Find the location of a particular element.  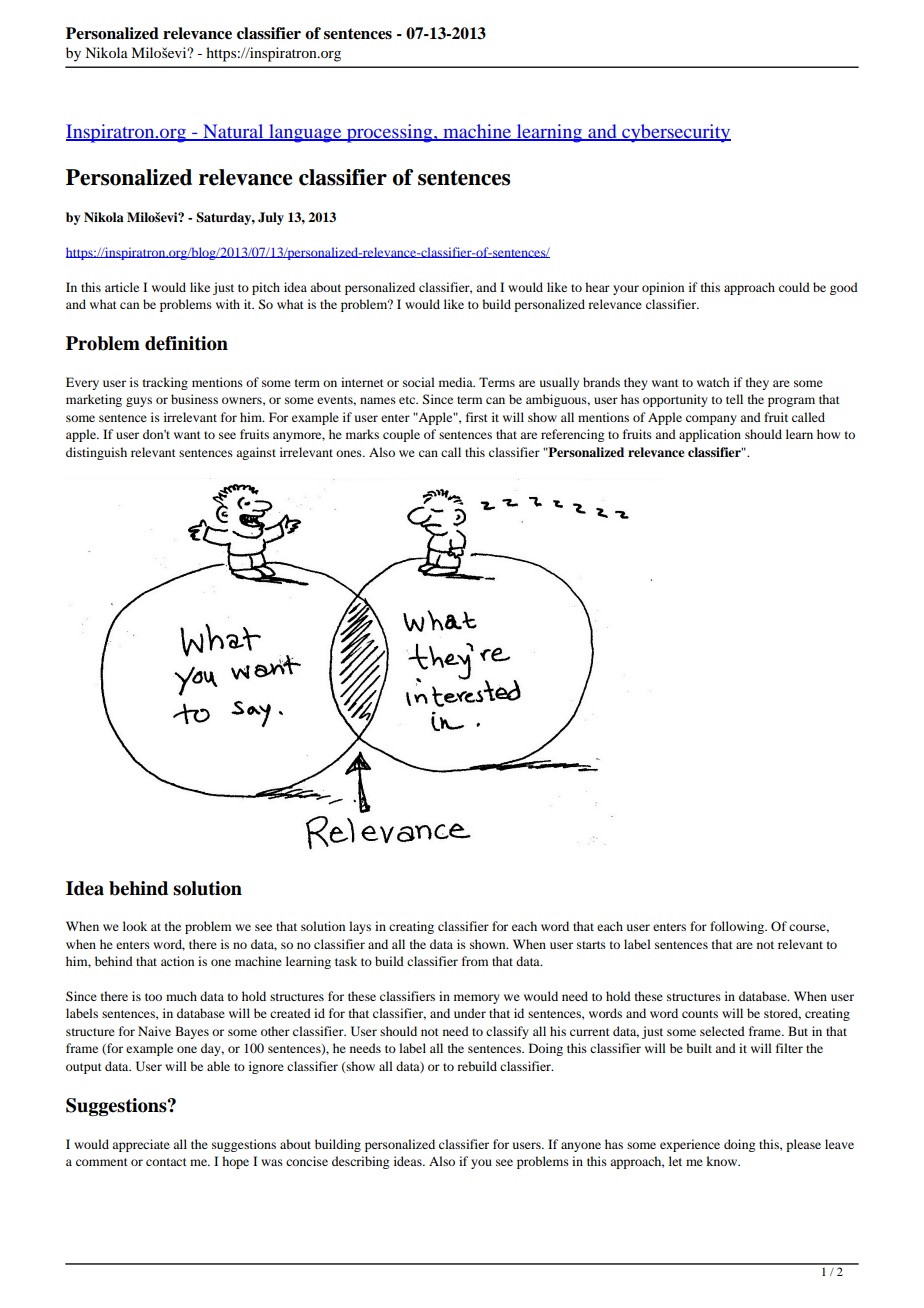

cybersecurity is located at coordinates (675, 133).
